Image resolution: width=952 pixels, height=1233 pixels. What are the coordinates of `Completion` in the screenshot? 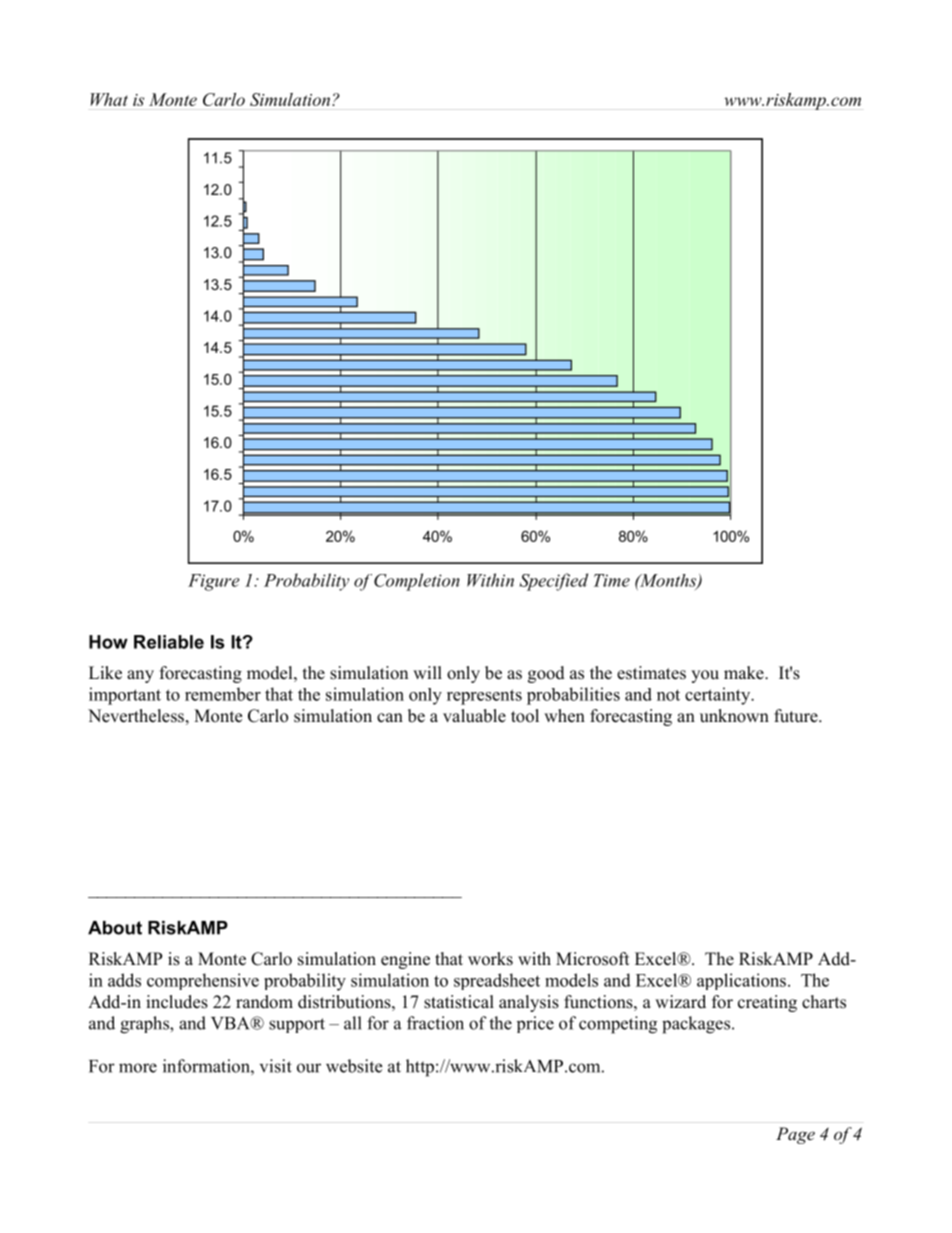 It's located at (417, 582).
